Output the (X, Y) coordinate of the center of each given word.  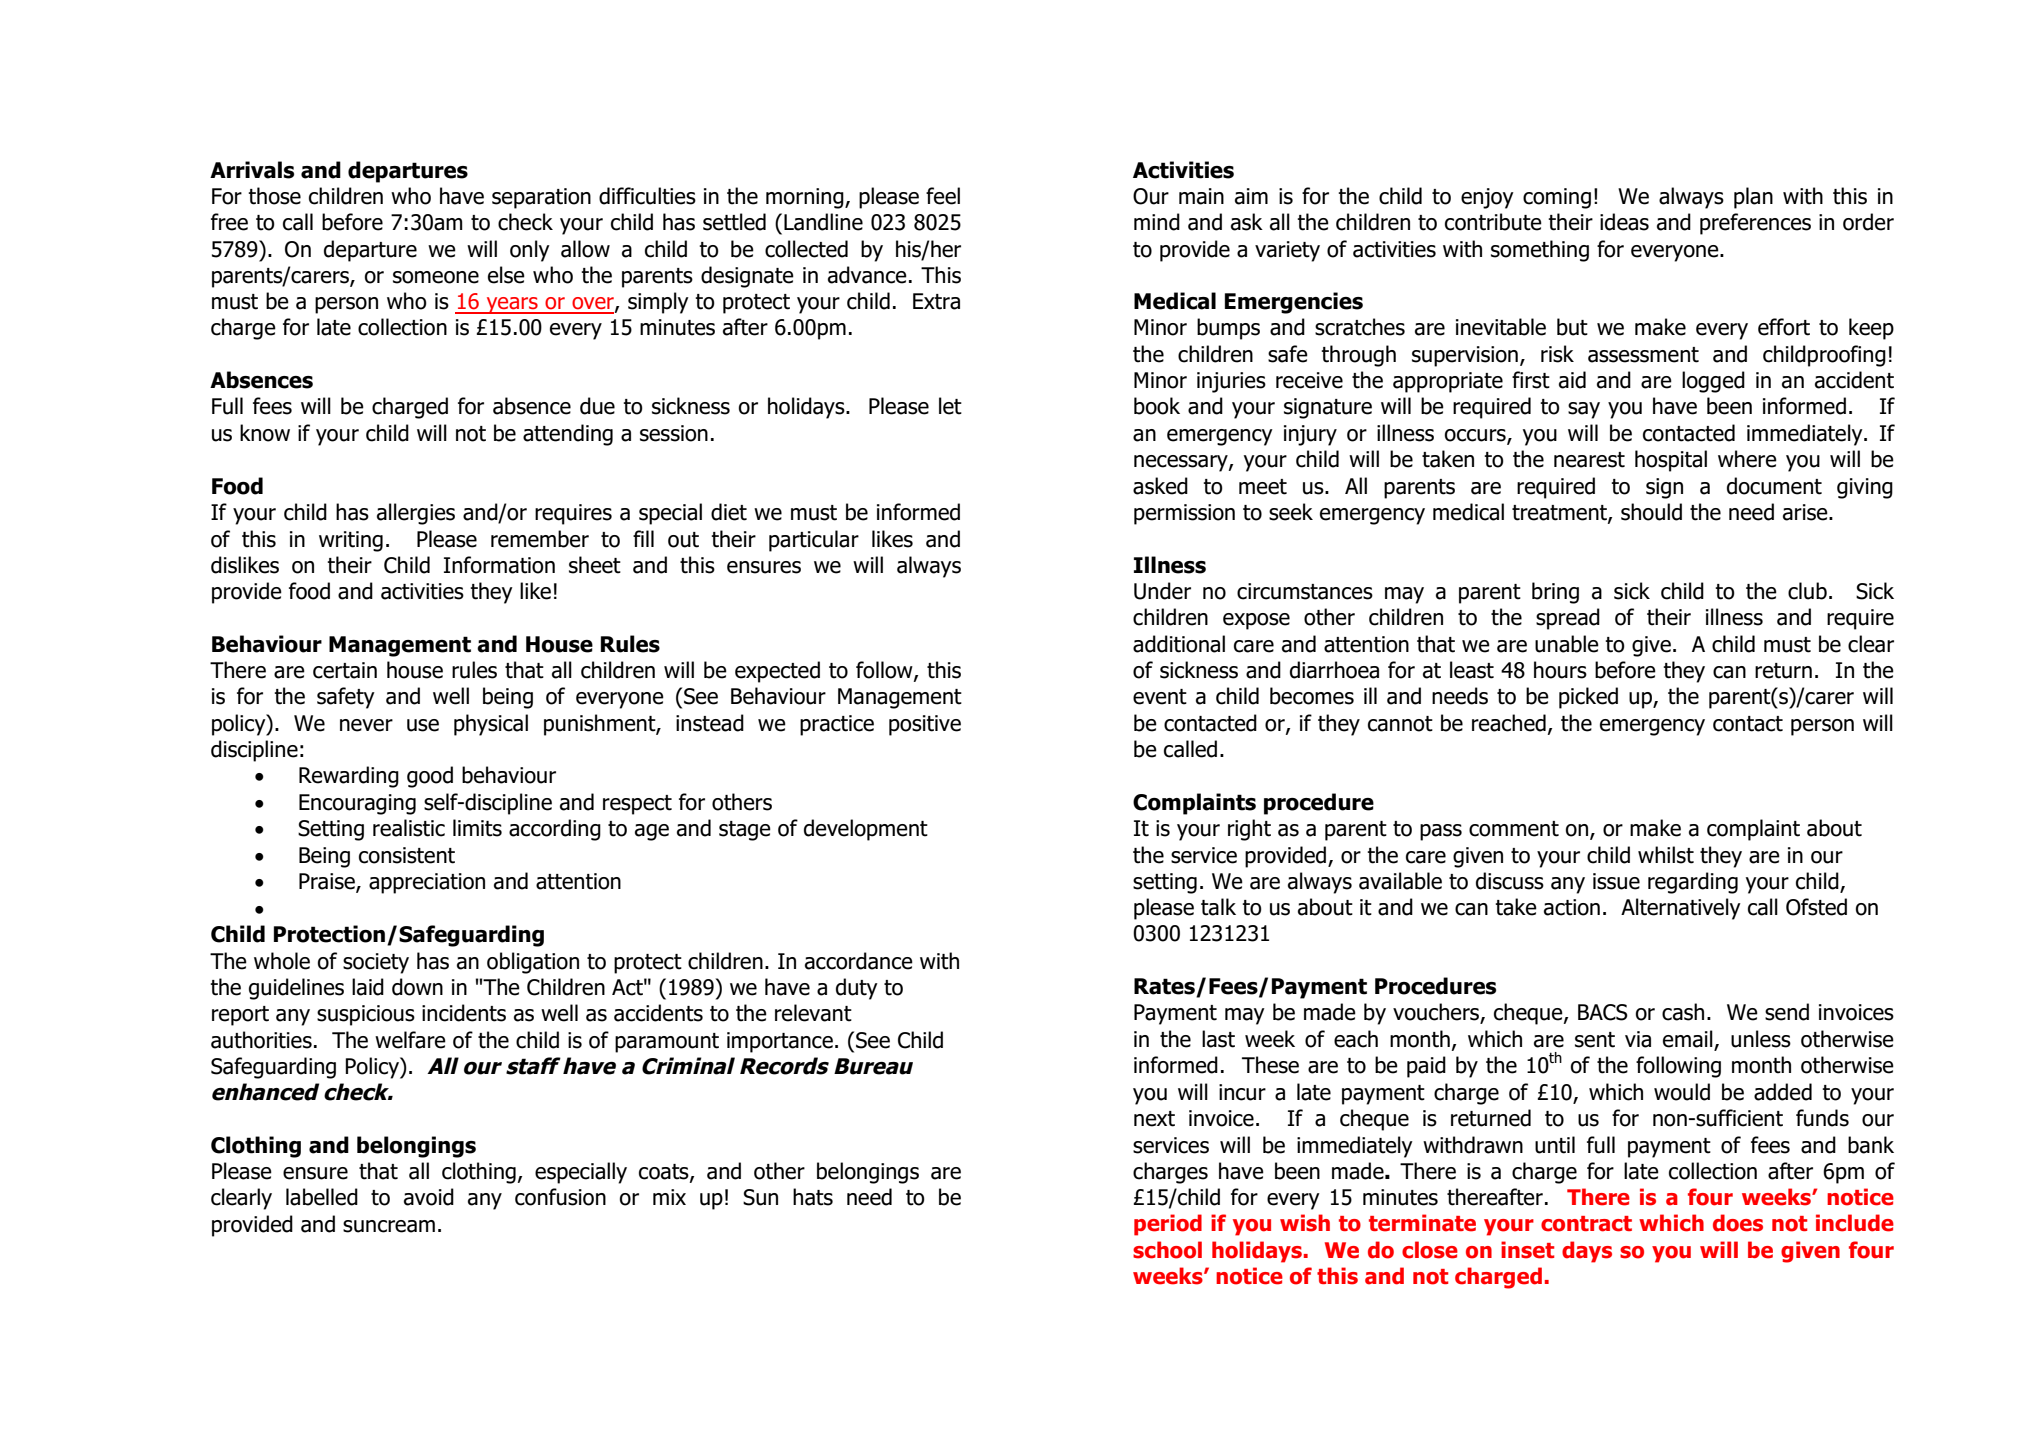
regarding (1693, 883)
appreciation (427, 883)
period (1168, 1225)
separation (541, 198)
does (1738, 1223)
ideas (1624, 222)
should (1651, 512)
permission (1184, 514)
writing (351, 541)
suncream (389, 1226)
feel (943, 196)
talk (1218, 907)
